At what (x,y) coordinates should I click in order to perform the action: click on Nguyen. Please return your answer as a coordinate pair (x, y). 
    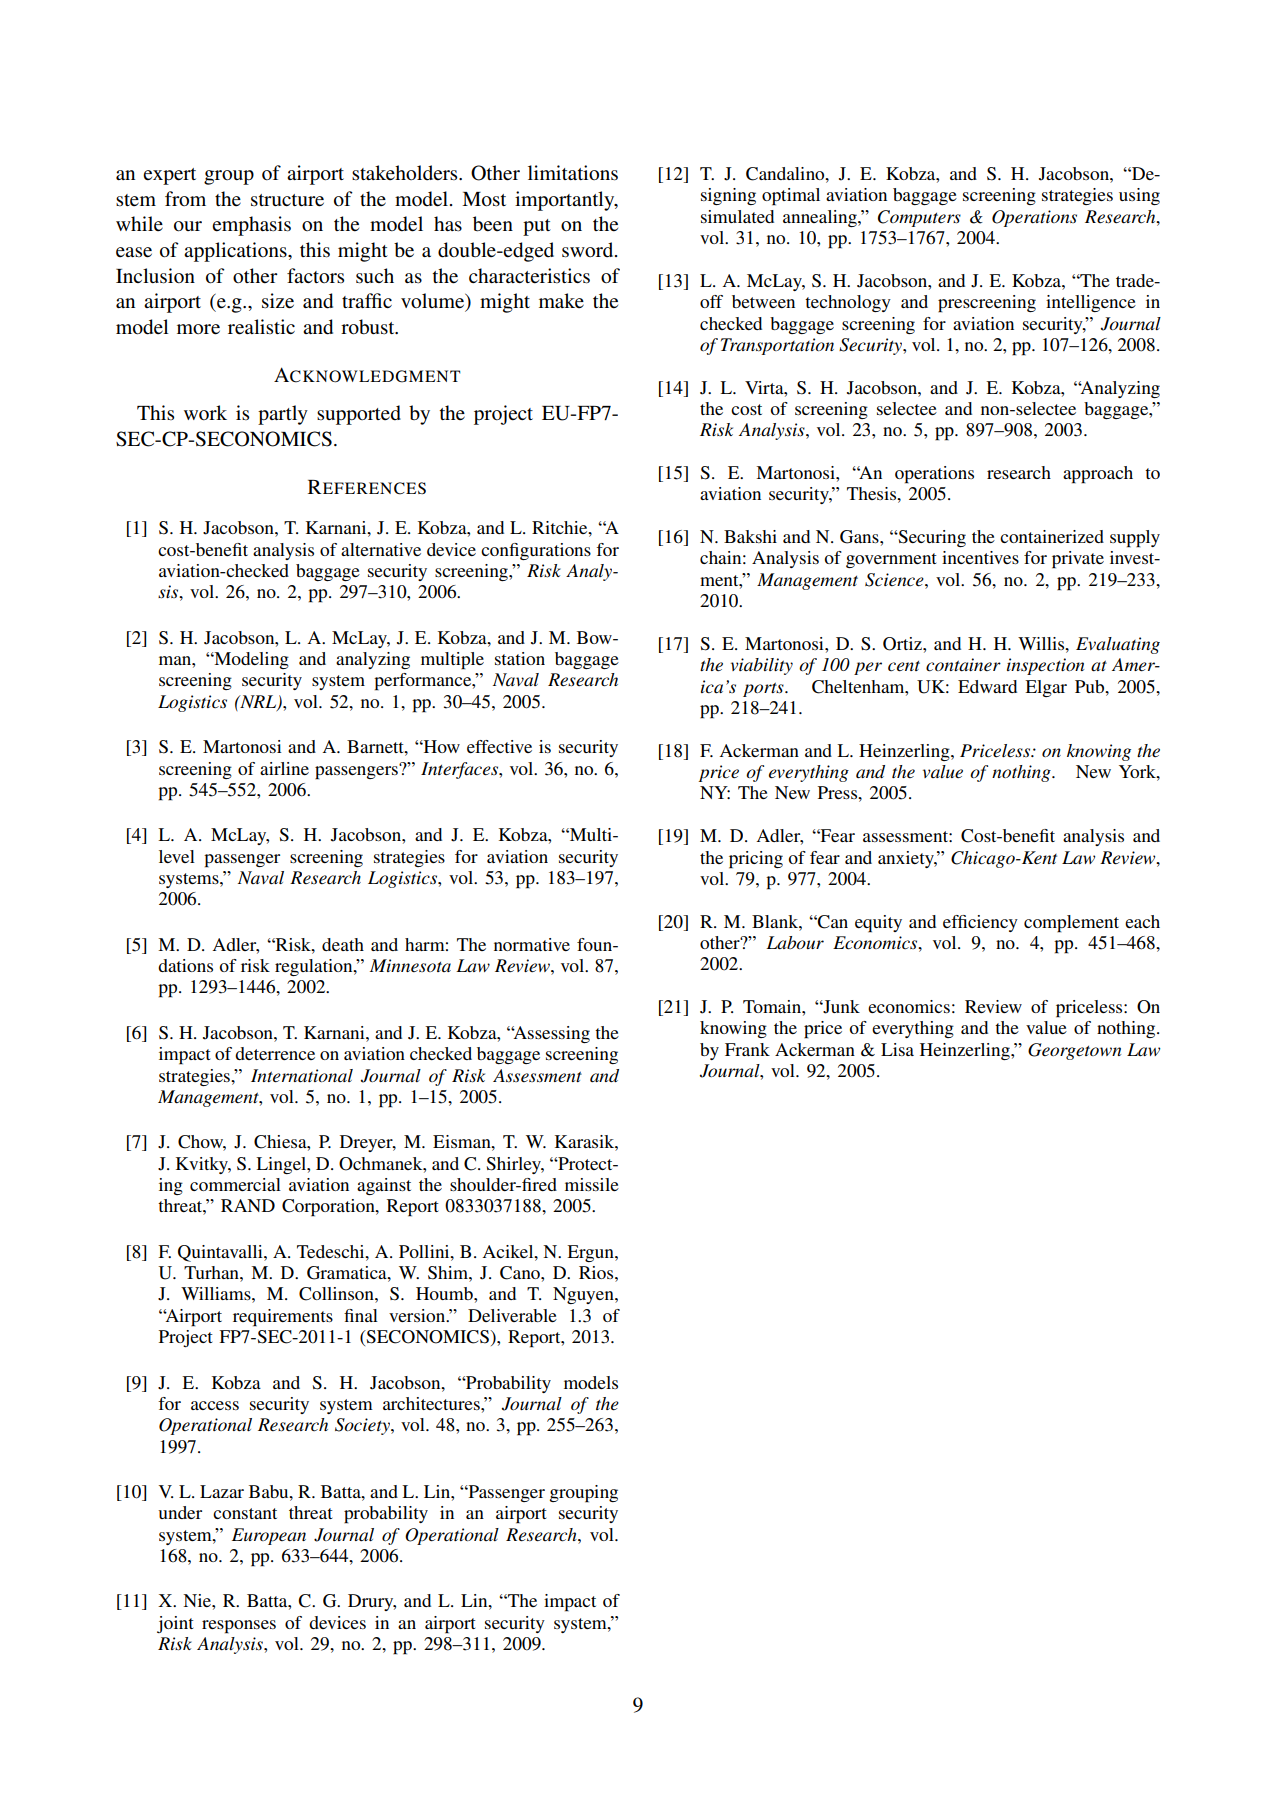
    Looking at the image, I should click on (584, 1295).
